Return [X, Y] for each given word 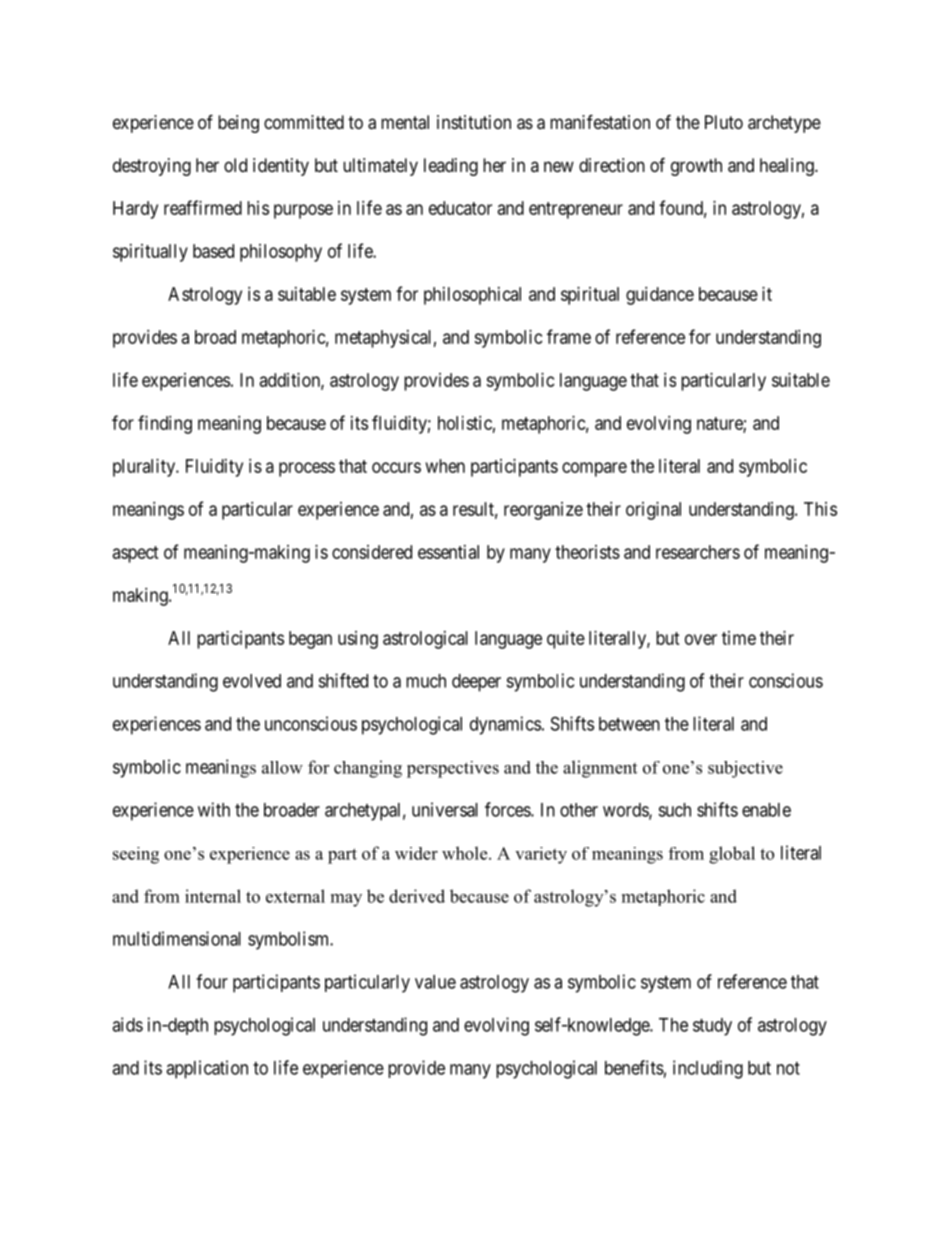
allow [282, 767]
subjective [745, 769]
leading [451, 167]
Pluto [724, 122]
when [445, 466]
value [435, 982]
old [235, 165]
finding [165, 424]
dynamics [505, 725]
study [712, 1027]
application [207, 1069]
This [820, 509]
